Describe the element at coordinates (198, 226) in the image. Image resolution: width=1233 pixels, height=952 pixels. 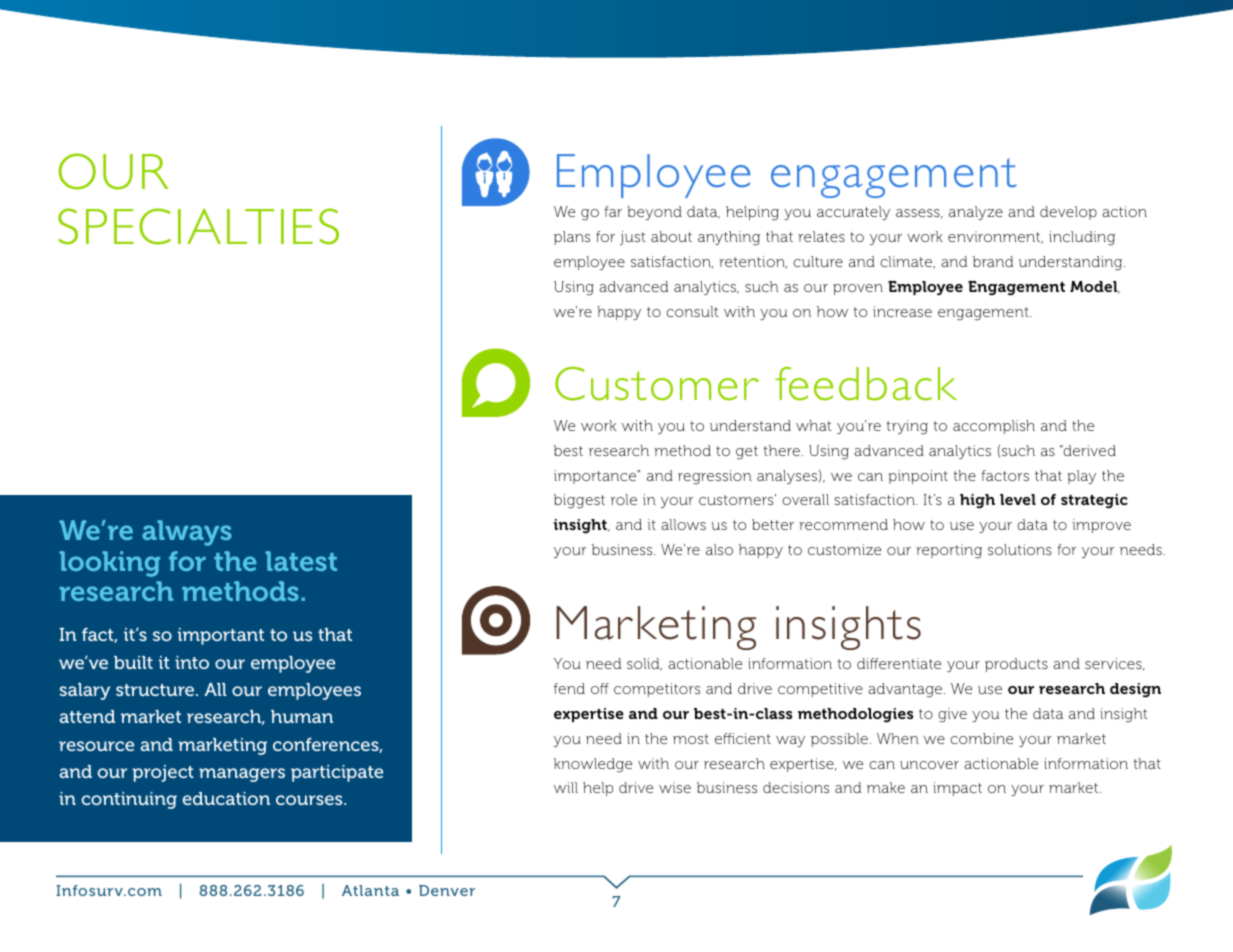
I see `SPECIALTIES` at that location.
